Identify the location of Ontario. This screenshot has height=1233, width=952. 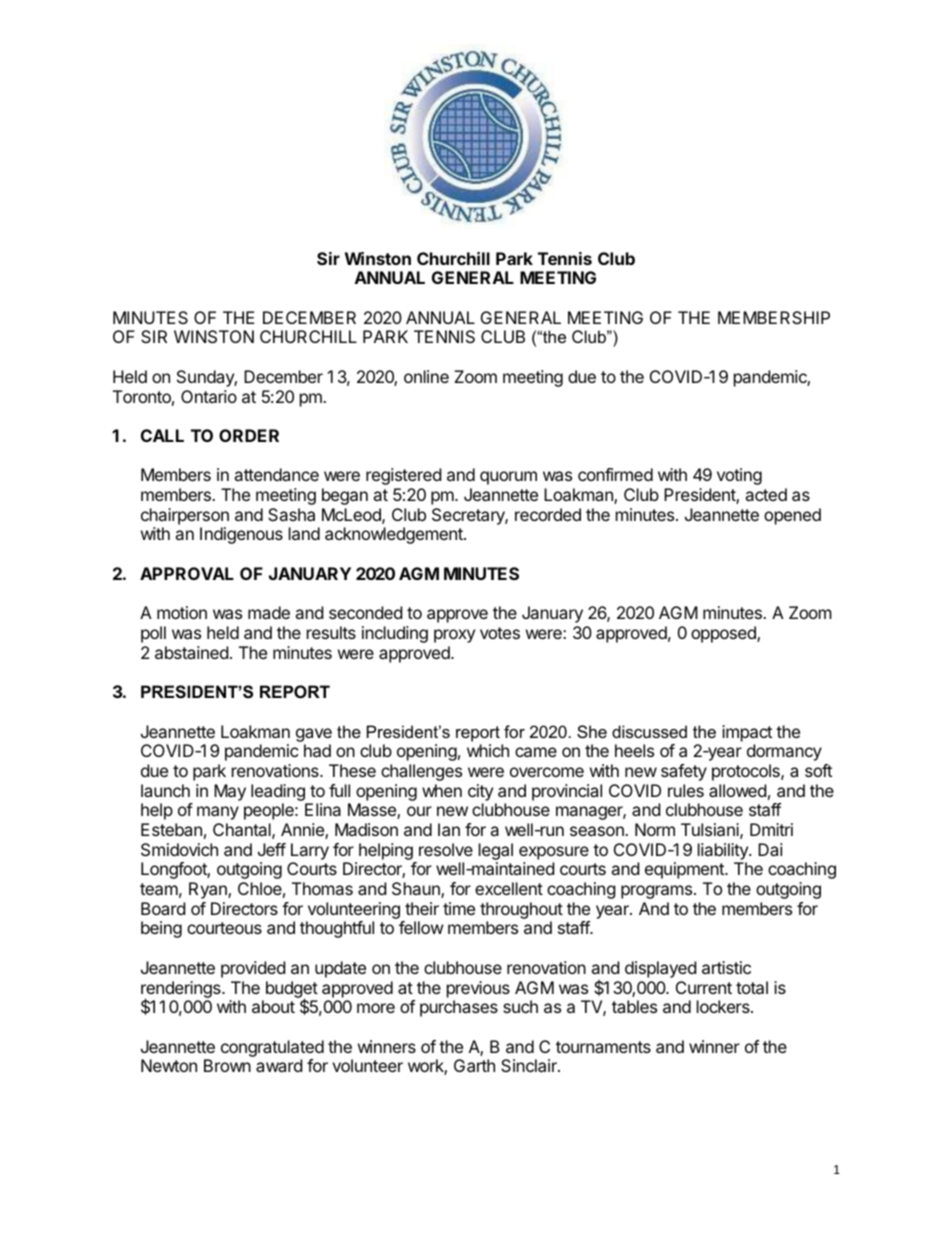
(209, 396).
